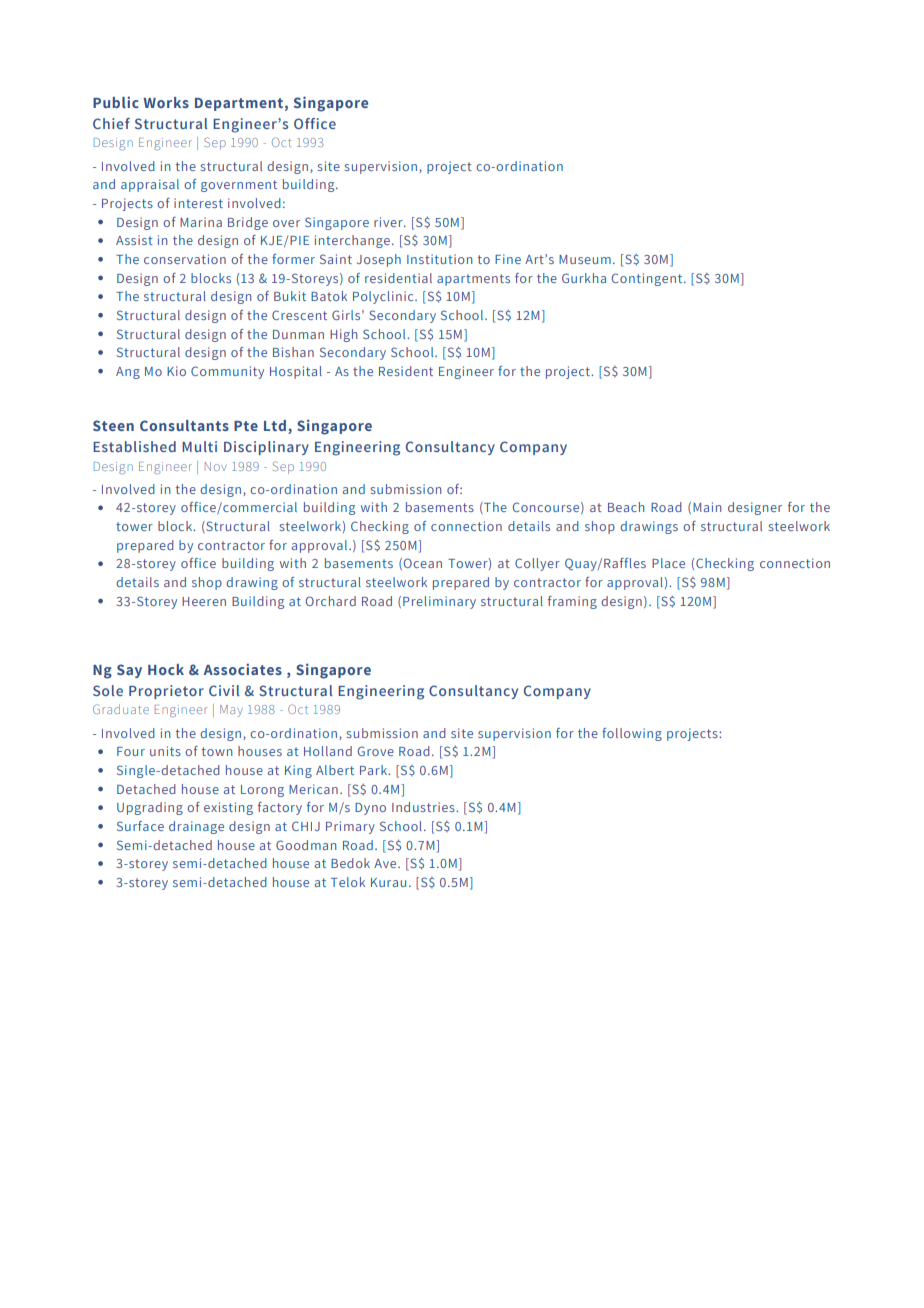 The image size is (924, 1308). I want to click on drainage, so click(196, 827).
